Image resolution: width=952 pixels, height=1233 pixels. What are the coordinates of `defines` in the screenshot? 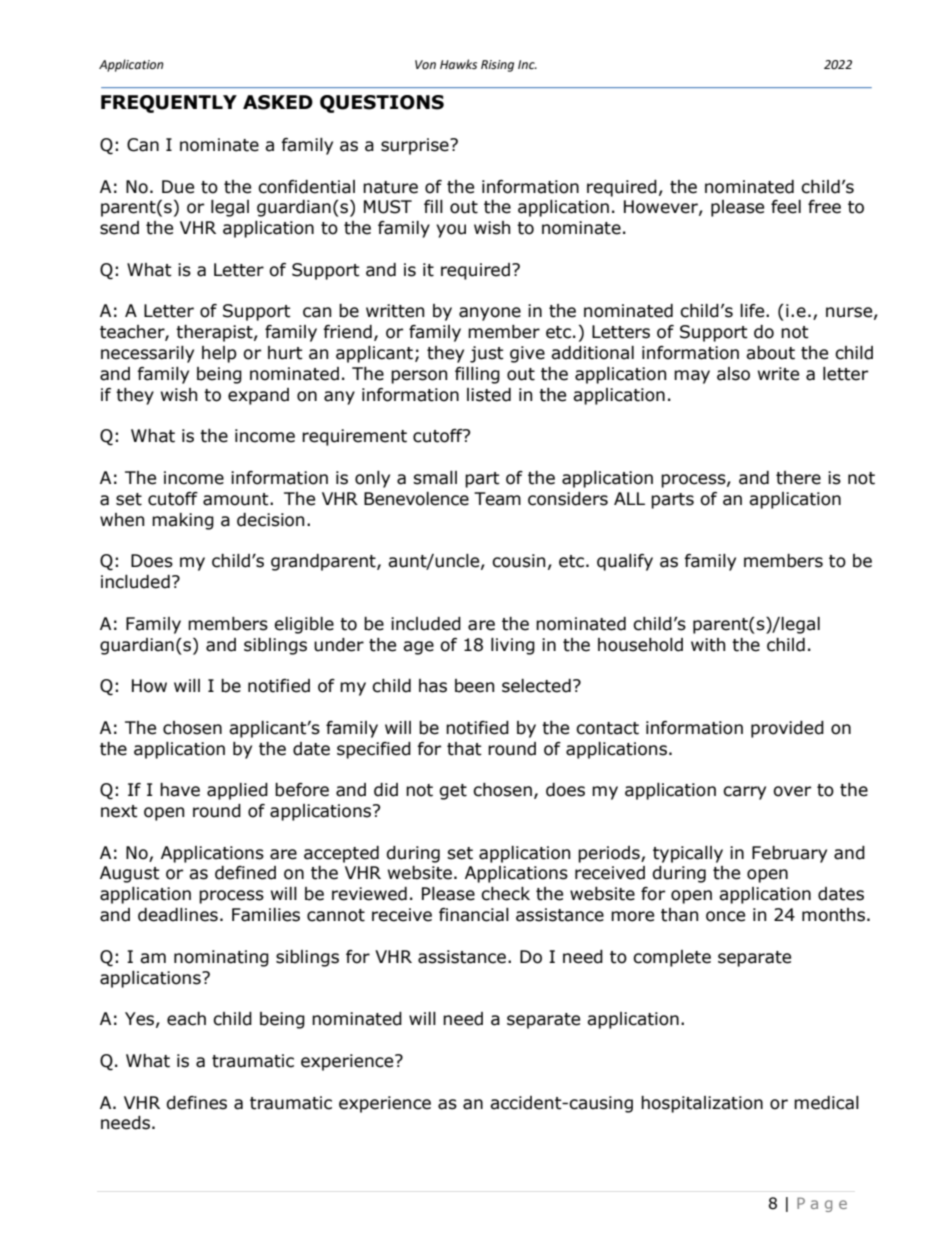 It's located at (196, 1103).
